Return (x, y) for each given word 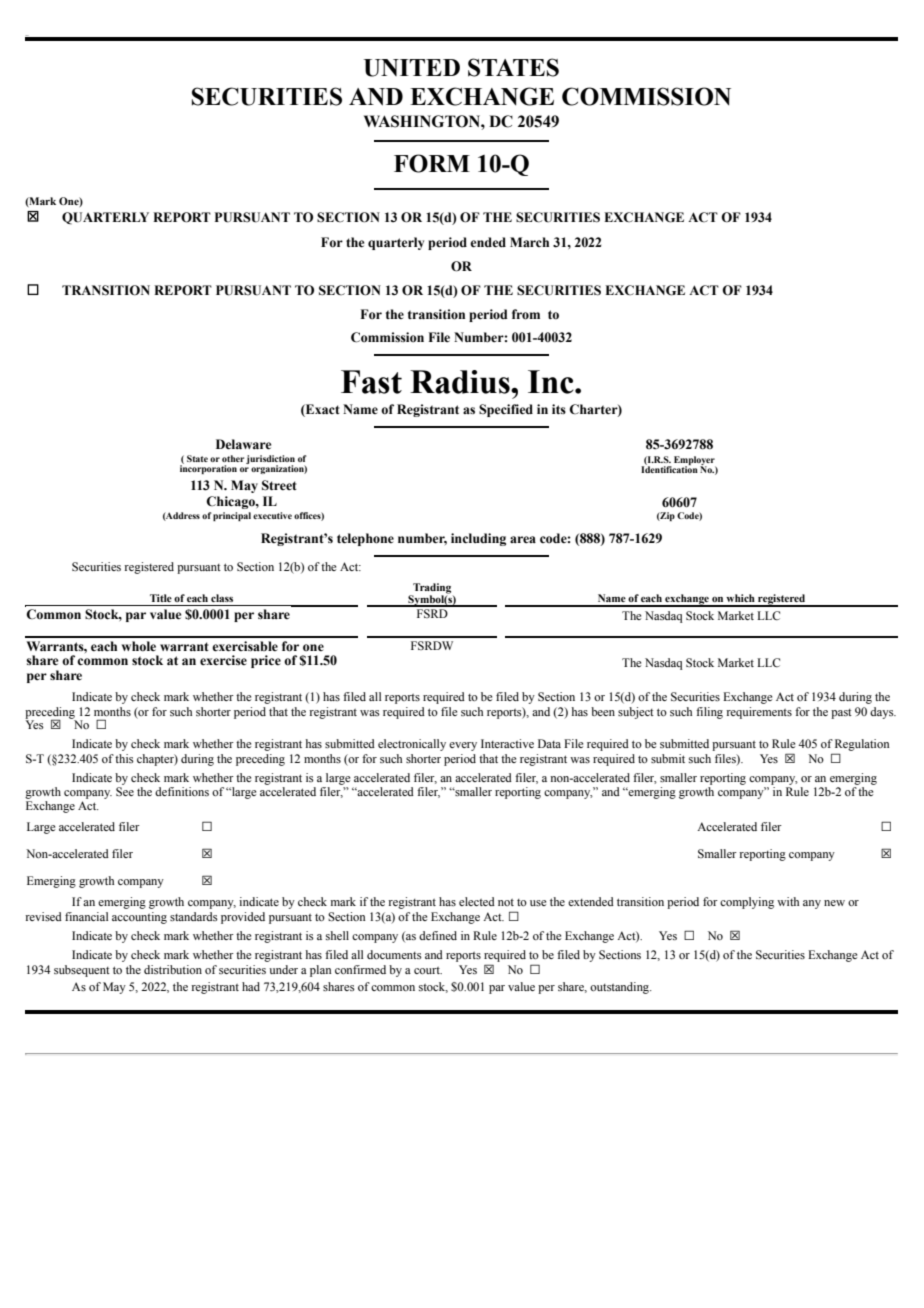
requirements (759, 713)
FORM (432, 163)
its (559, 409)
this (124, 758)
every (463, 746)
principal (232, 516)
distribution (173, 969)
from (526, 314)
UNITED (412, 68)
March (529, 242)
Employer (695, 461)
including (478, 539)
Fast (371, 382)
